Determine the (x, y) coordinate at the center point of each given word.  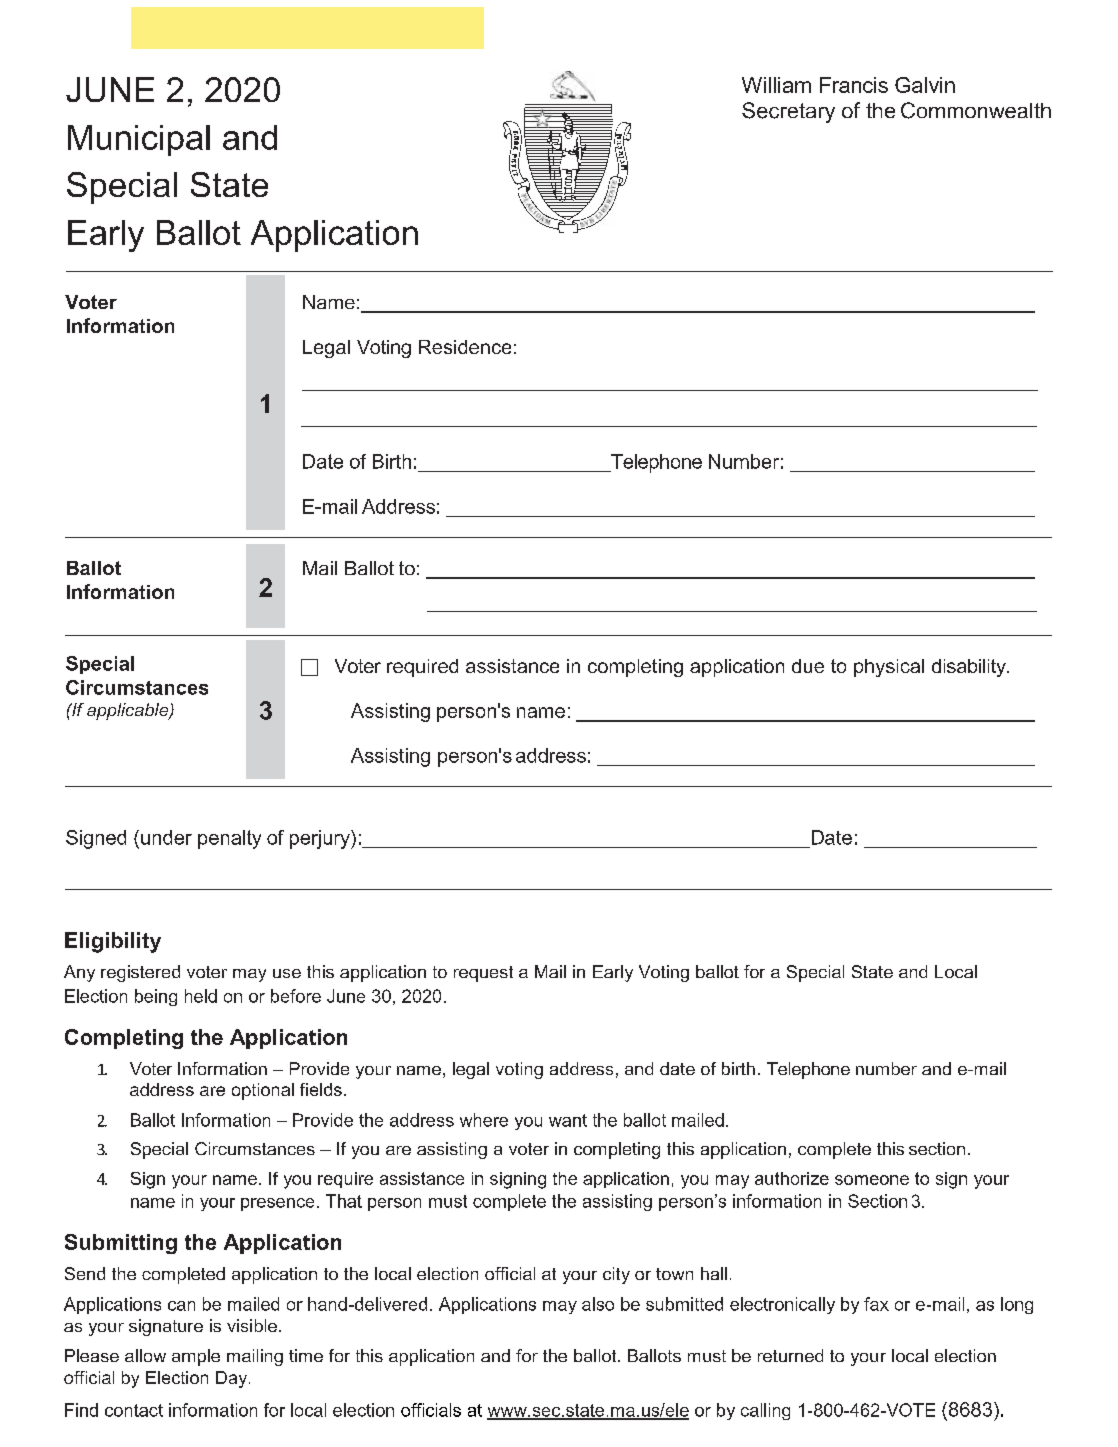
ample (196, 1357)
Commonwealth (976, 110)
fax (876, 1304)
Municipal (139, 140)
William (776, 85)
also (598, 1304)
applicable (129, 711)
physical (889, 668)
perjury (321, 839)
